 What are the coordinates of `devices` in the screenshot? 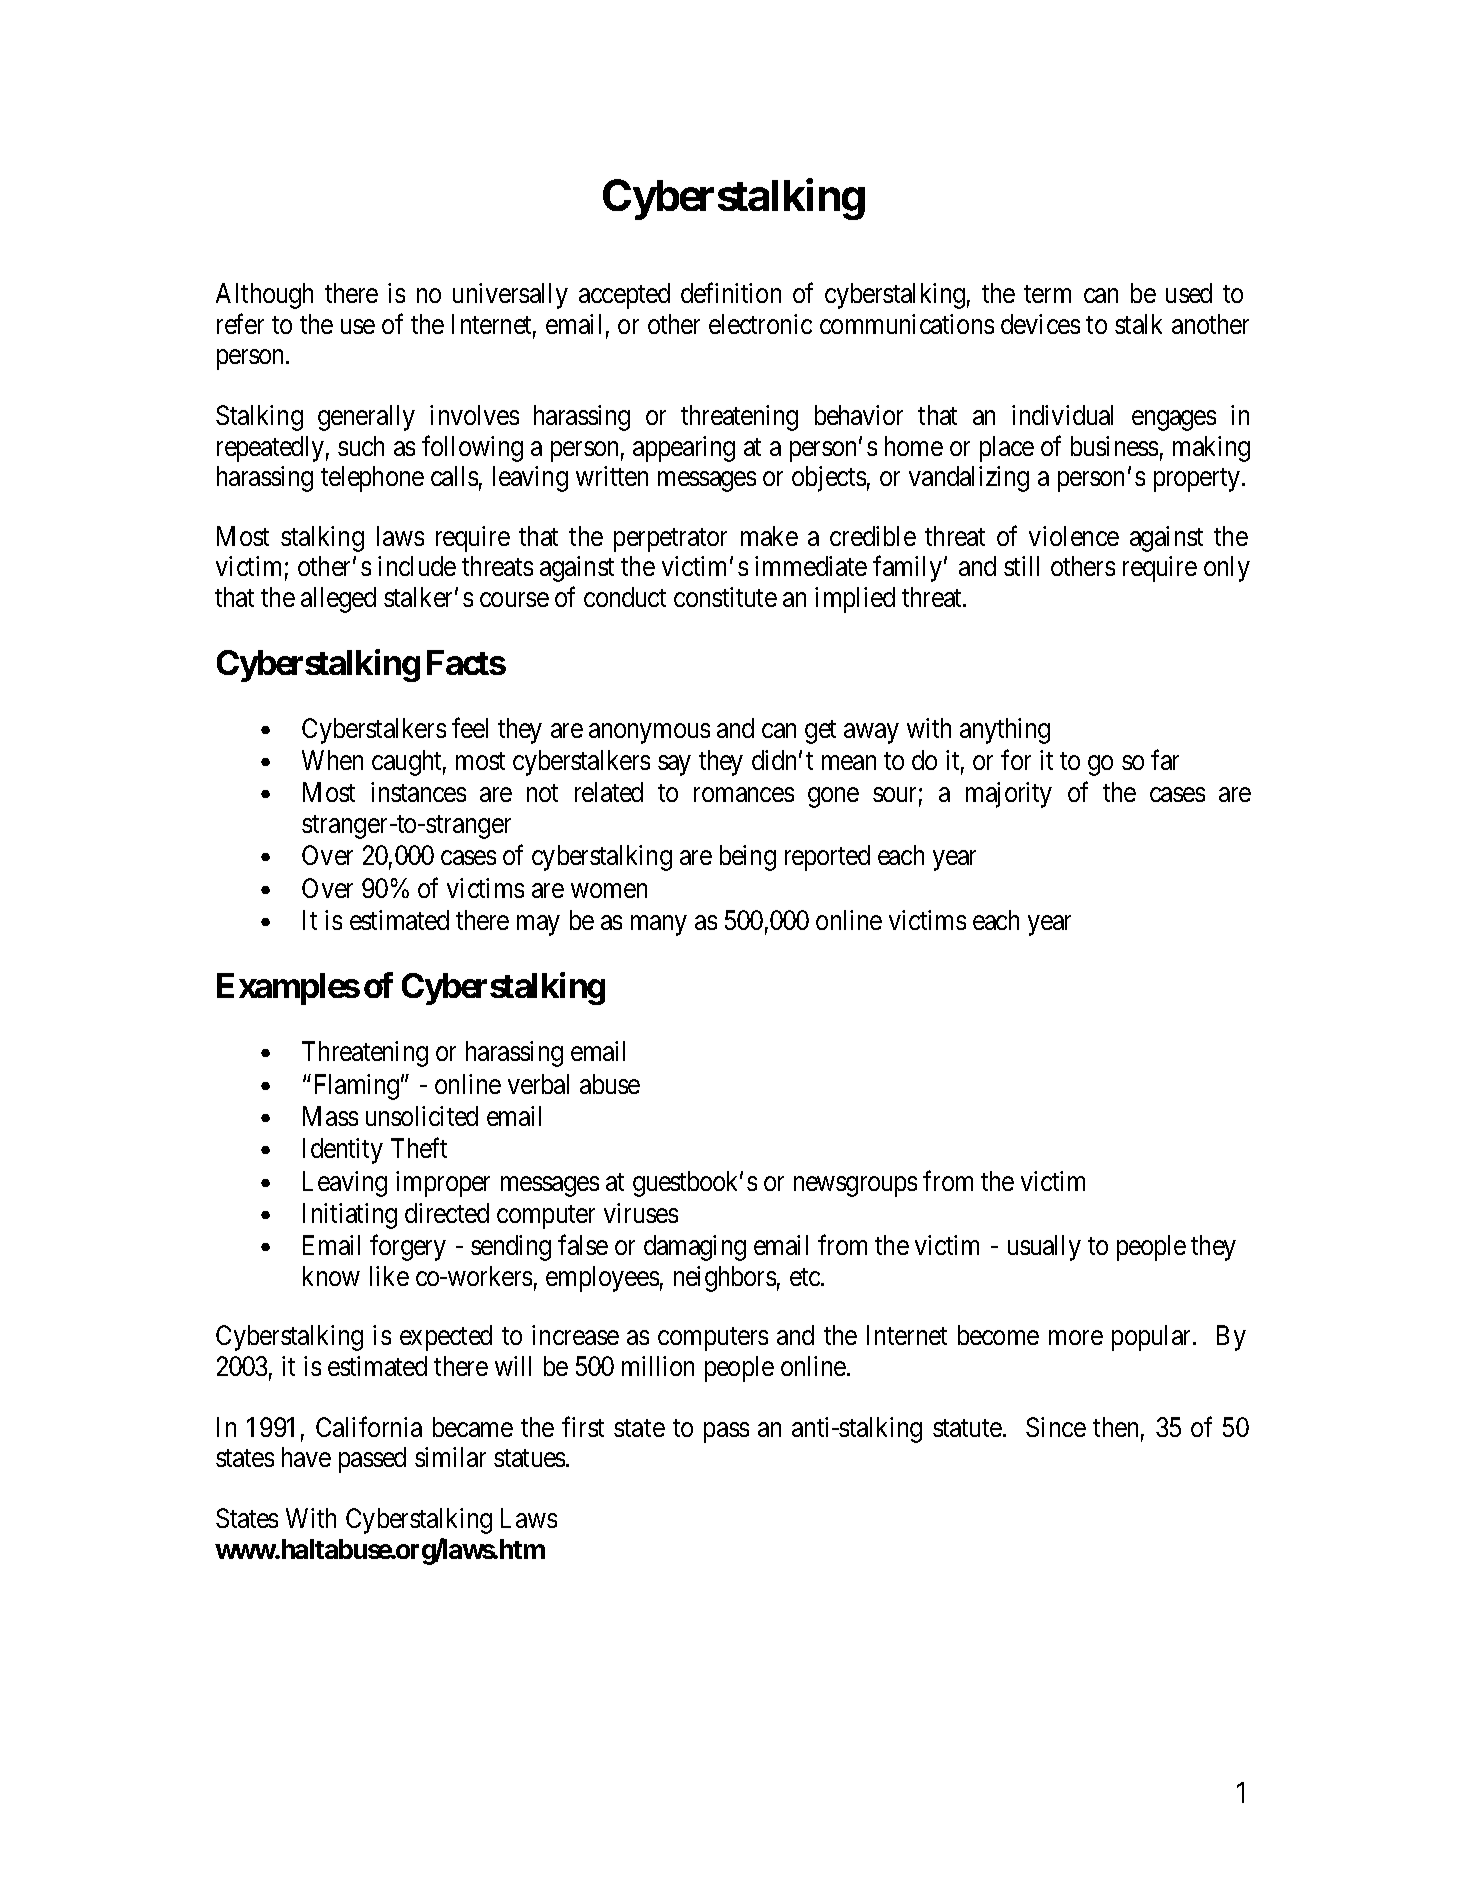 It's located at (1040, 324).
